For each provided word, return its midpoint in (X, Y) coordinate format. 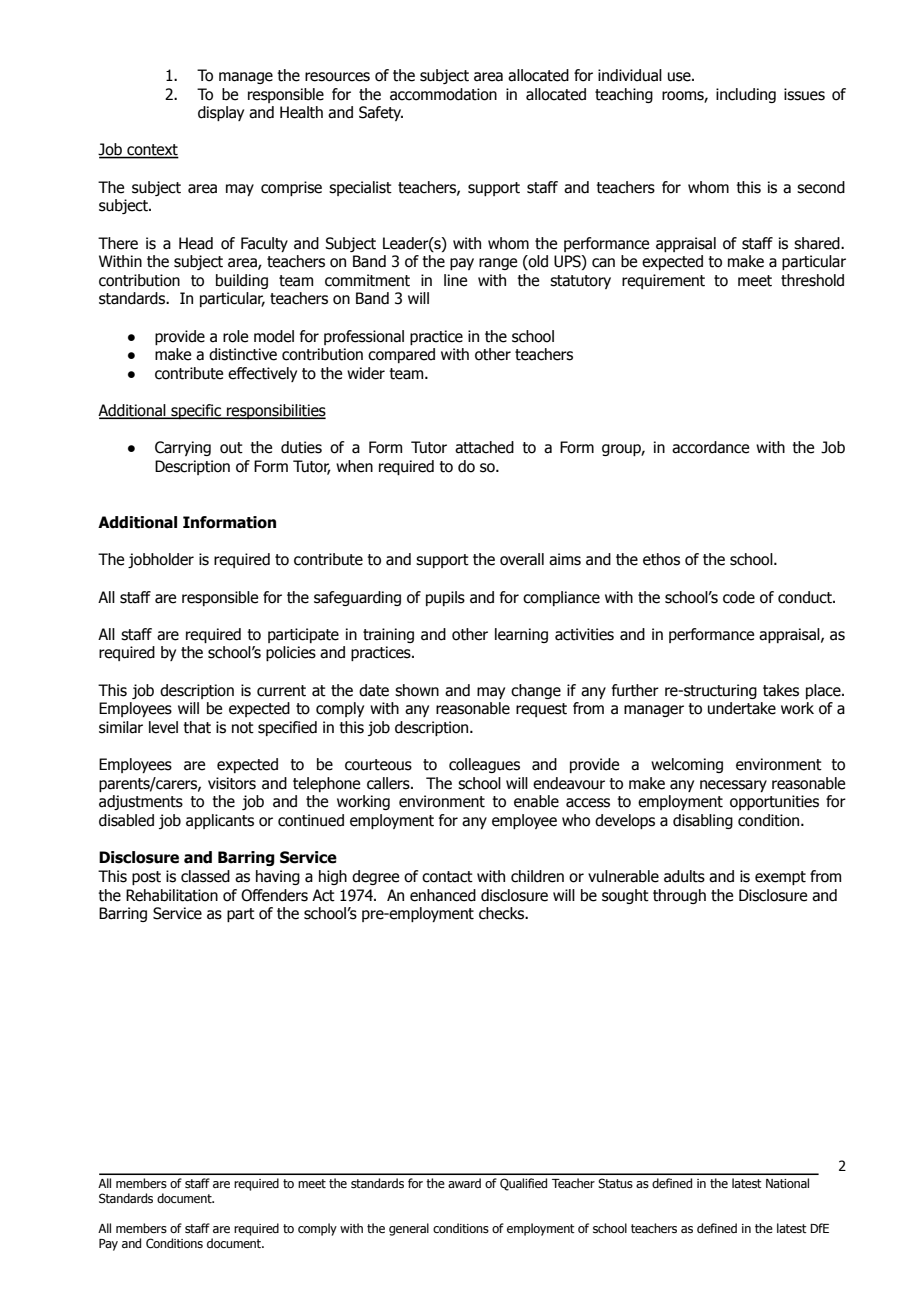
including (746, 95)
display (221, 113)
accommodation (443, 94)
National (787, 1183)
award (464, 1183)
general (409, 1229)
